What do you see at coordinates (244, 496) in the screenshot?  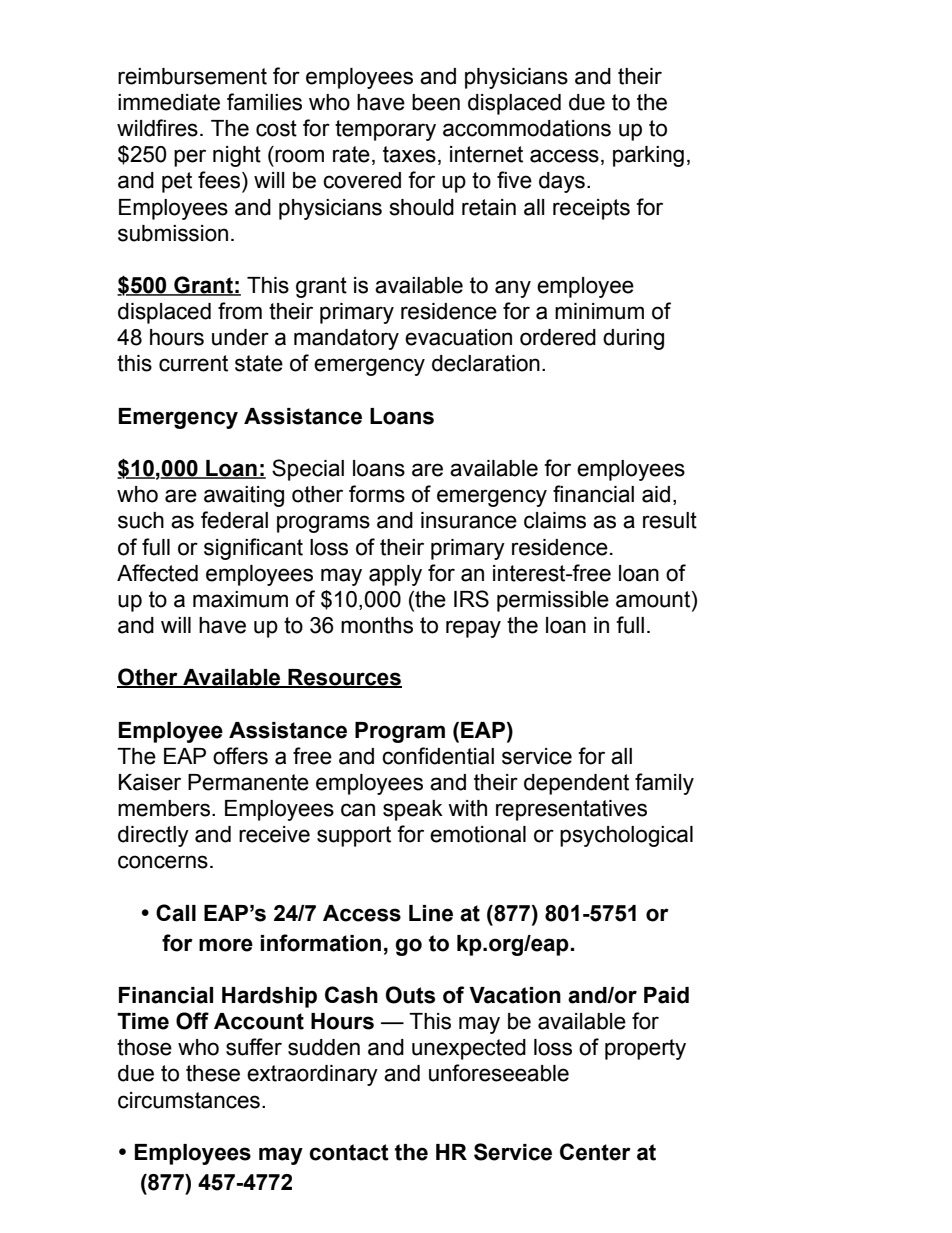 I see `awaiting` at bounding box center [244, 496].
